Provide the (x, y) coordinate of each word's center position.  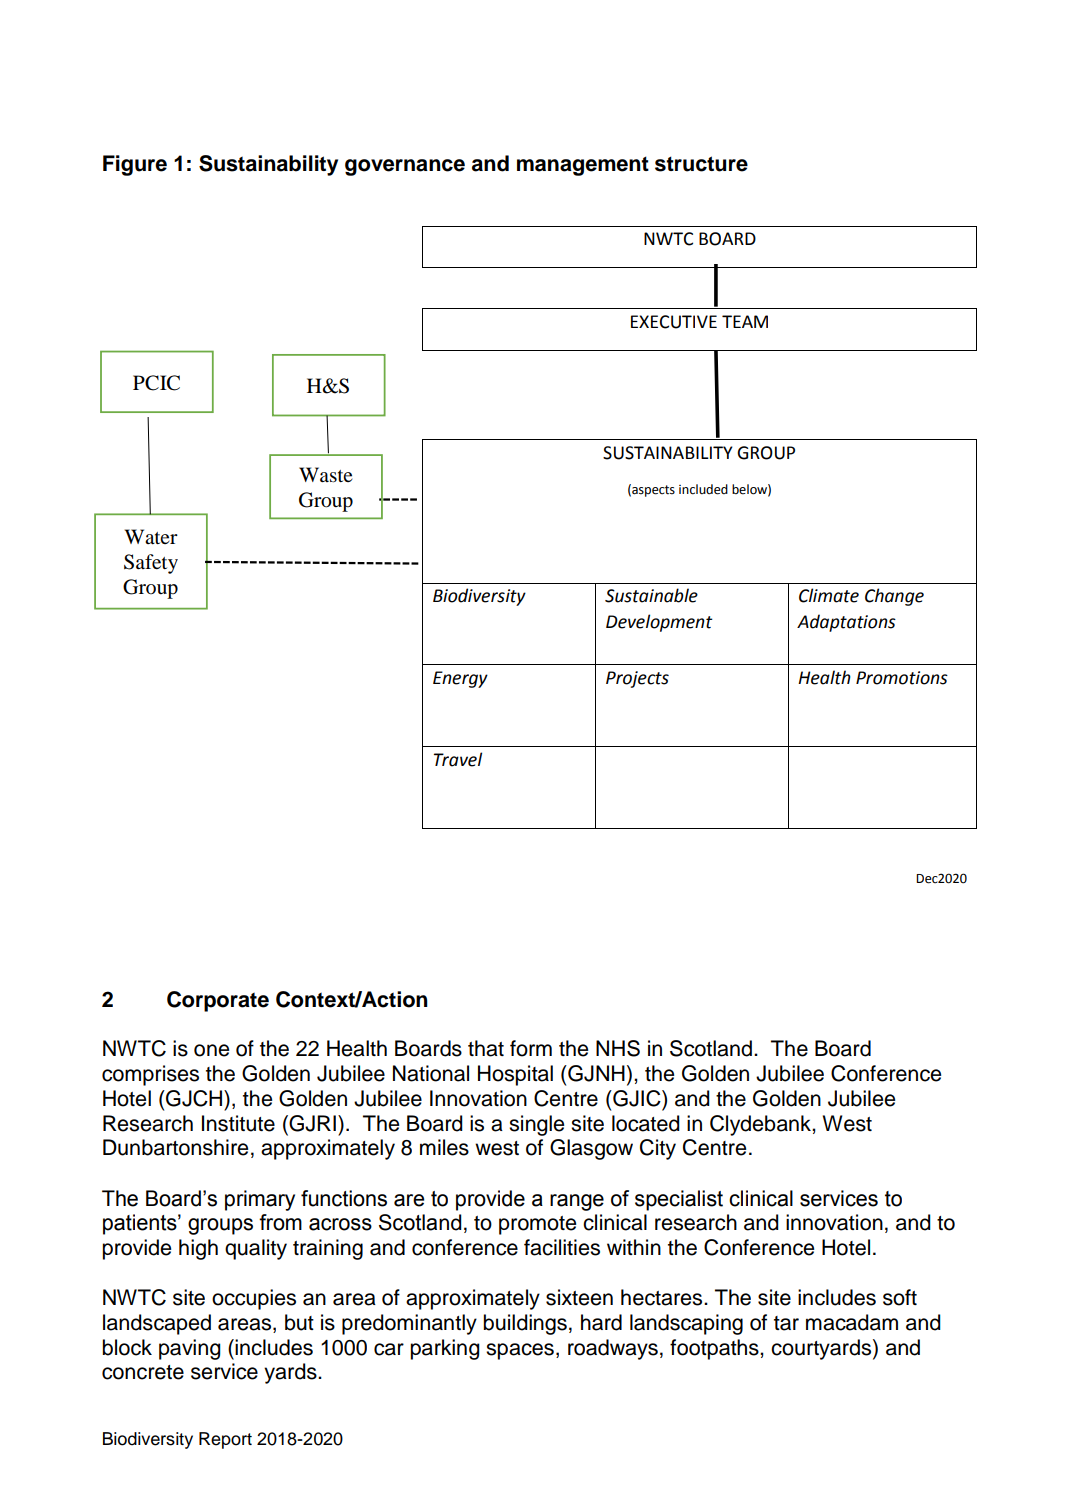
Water (151, 537)
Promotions (902, 678)
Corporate (218, 1001)
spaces (520, 1351)
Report (225, 1440)
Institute (238, 1123)
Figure (135, 165)
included (703, 489)
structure (701, 164)
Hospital (515, 1075)
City (658, 1149)
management (583, 166)
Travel (458, 759)
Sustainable (651, 595)
